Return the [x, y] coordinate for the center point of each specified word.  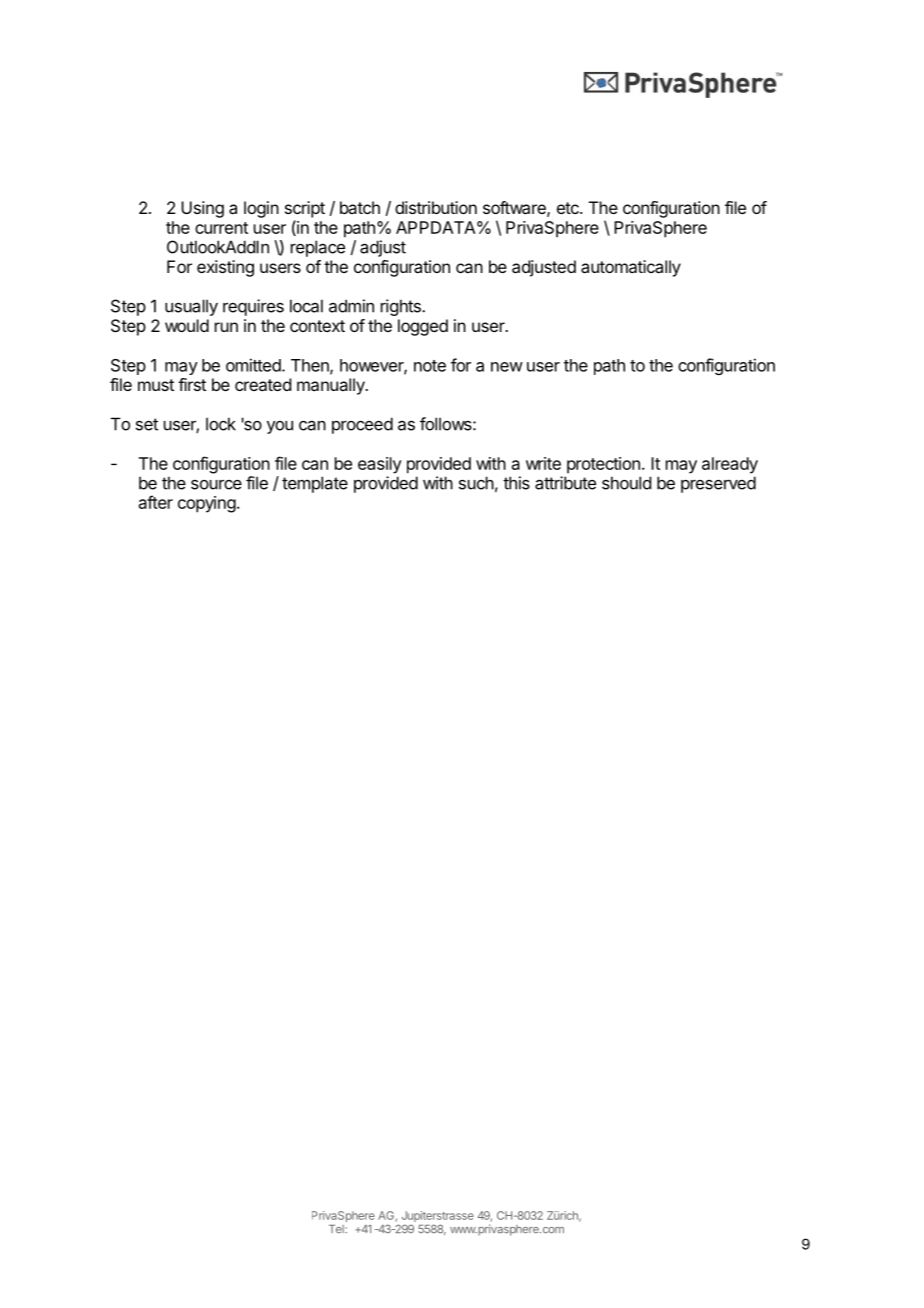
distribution [436, 207]
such [476, 483]
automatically [631, 268]
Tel [337, 1229]
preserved [718, 484]
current [221, 228]
